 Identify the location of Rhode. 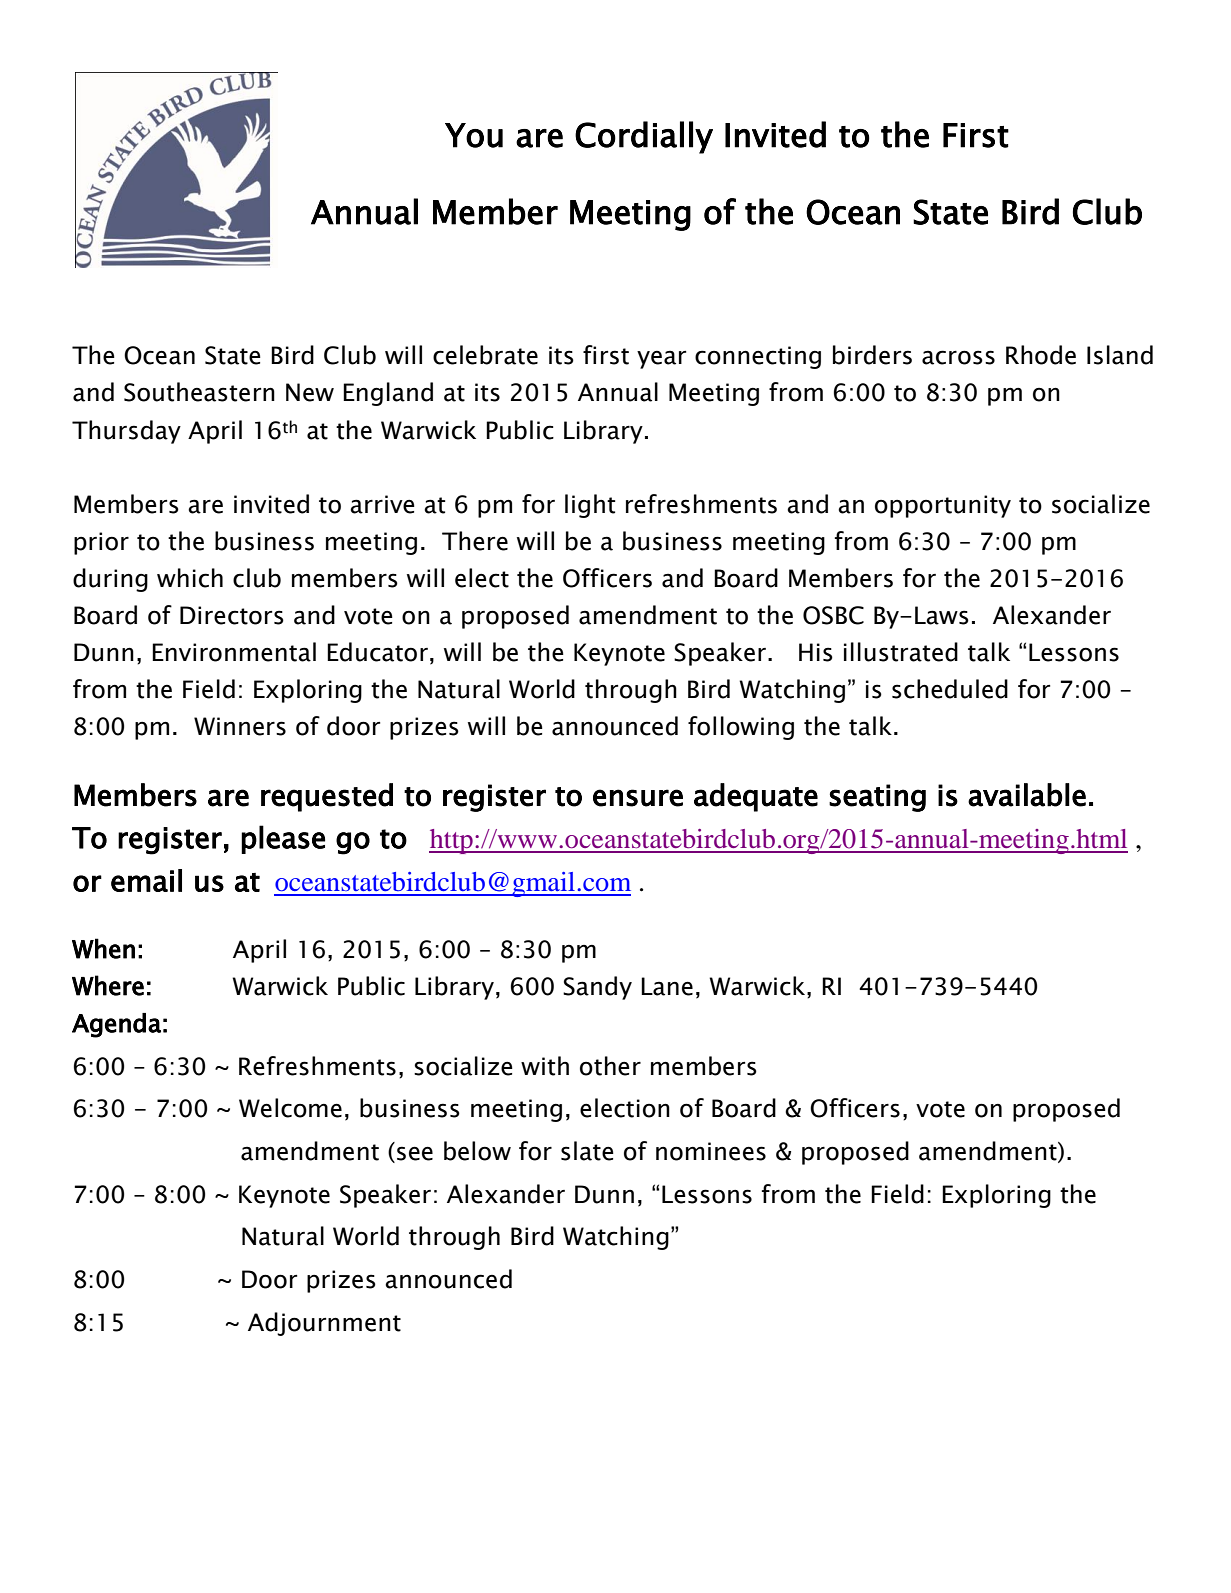
(1041, 355).
